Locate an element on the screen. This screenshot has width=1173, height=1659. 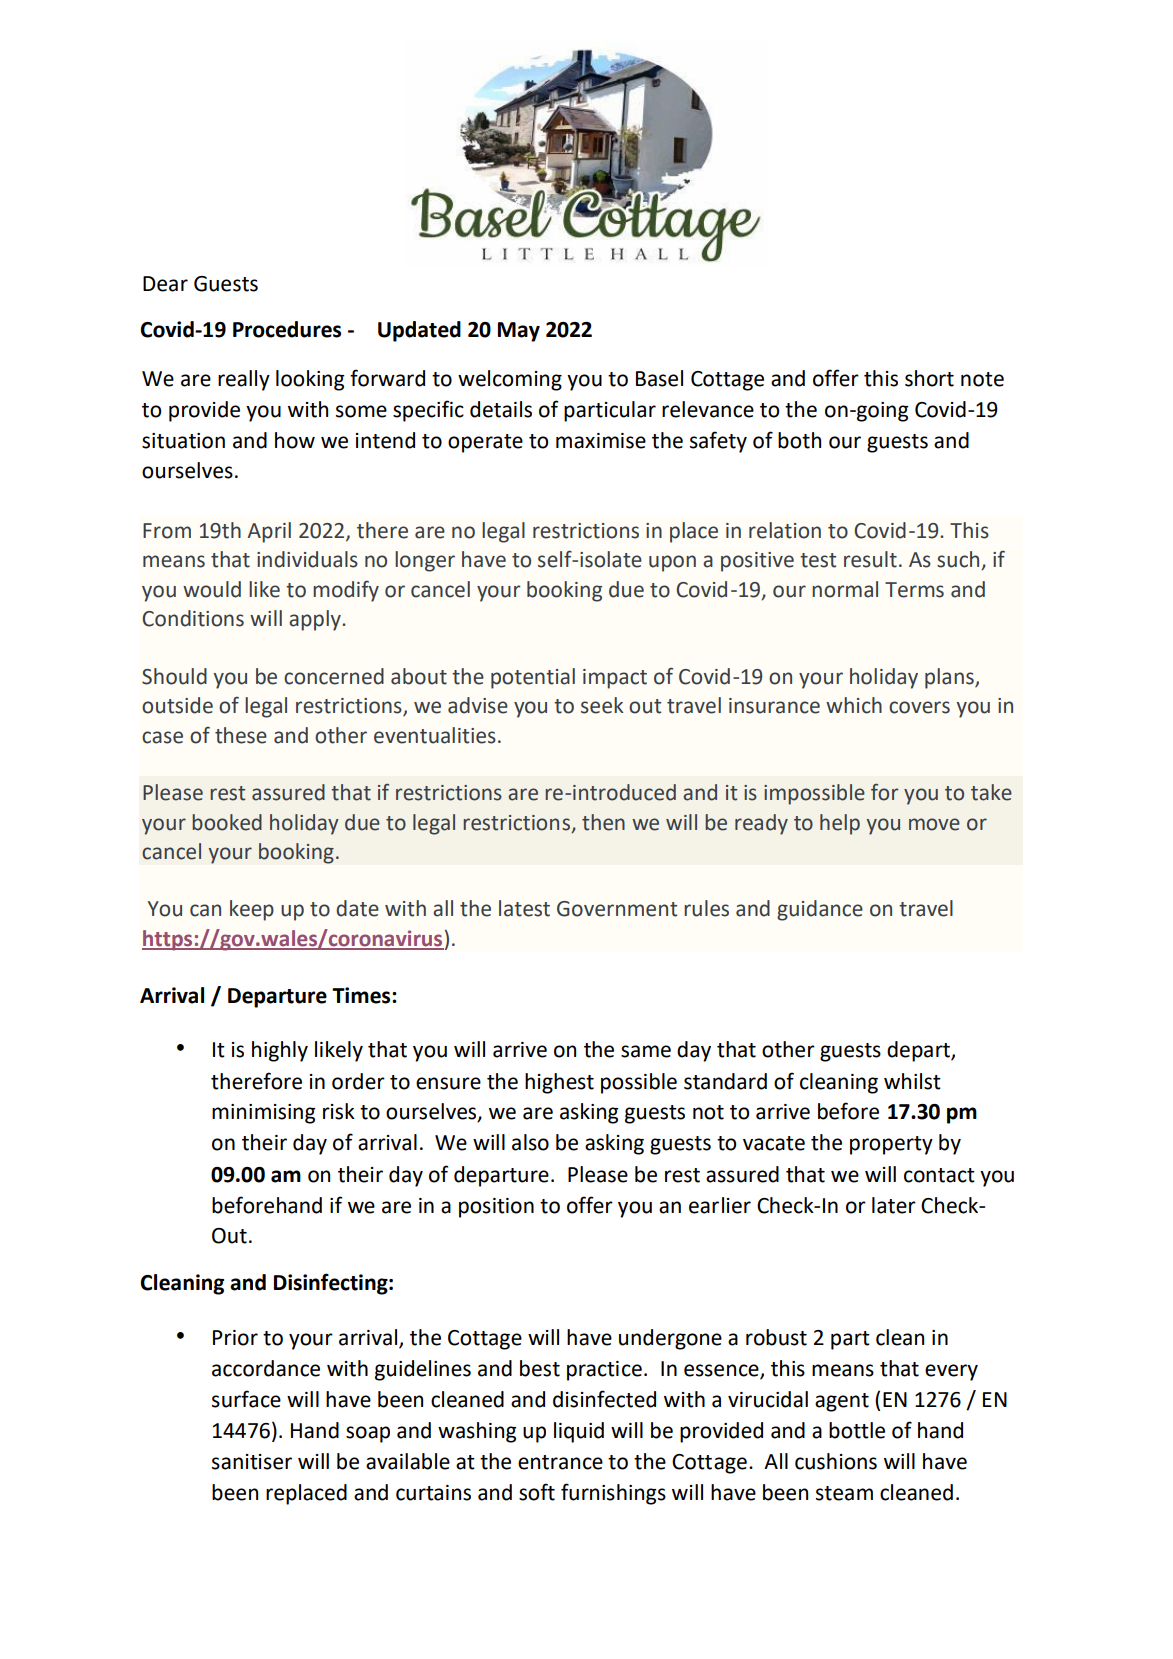
May is located at coordinates (519, 332).
